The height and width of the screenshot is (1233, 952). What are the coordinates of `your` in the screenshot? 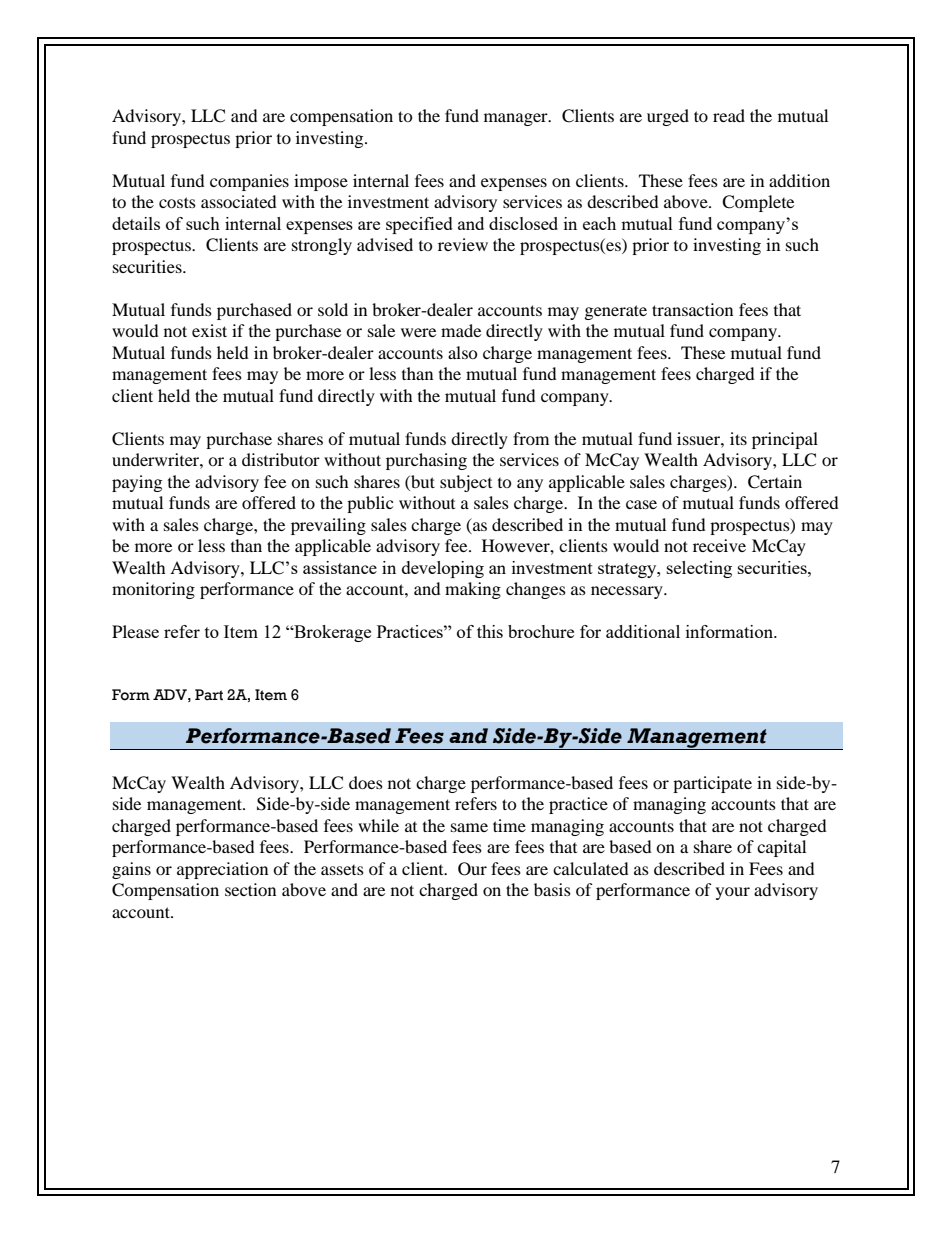 It's located at (733, 893).
